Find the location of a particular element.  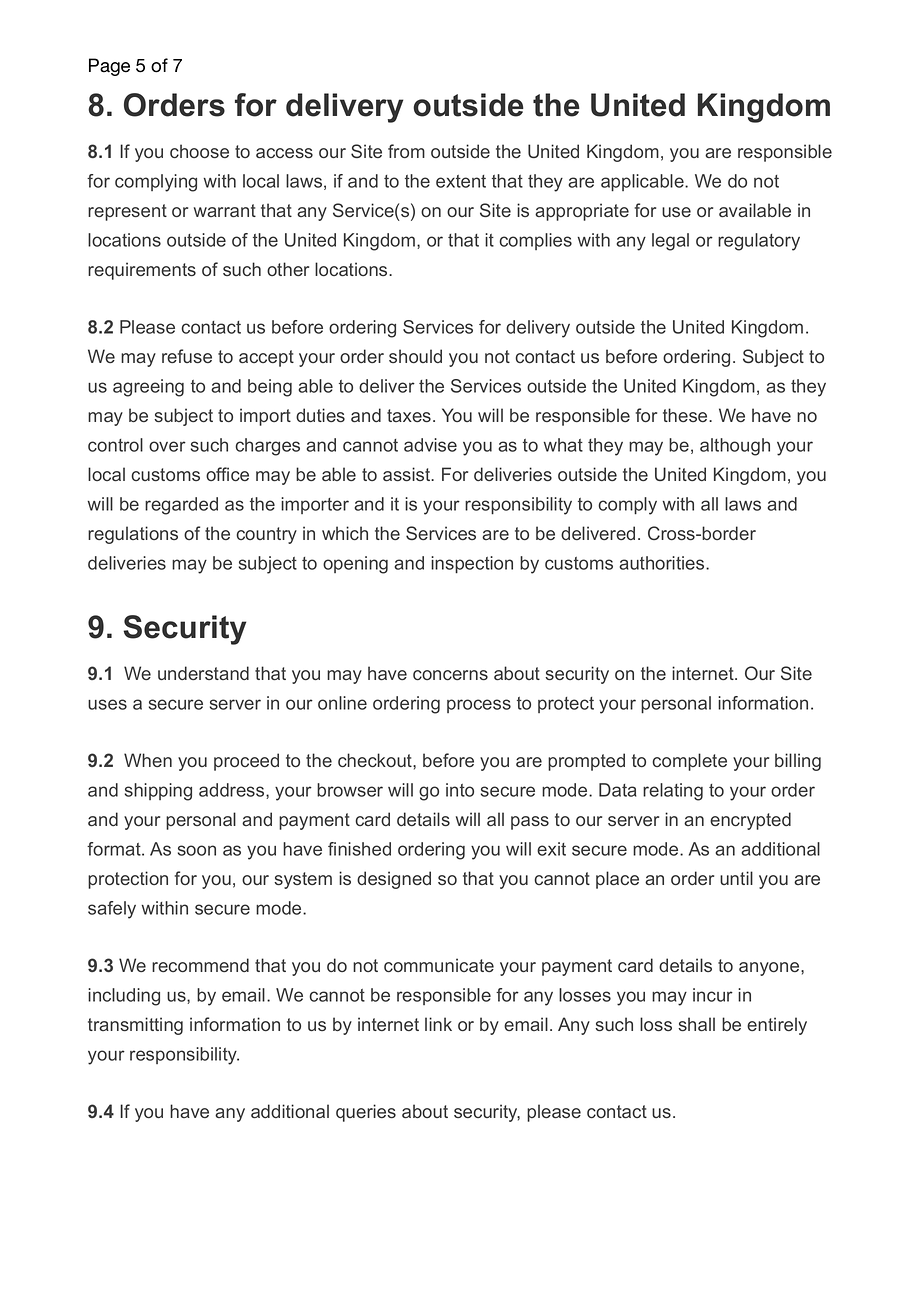

from is located at coordinates (406, 151).
